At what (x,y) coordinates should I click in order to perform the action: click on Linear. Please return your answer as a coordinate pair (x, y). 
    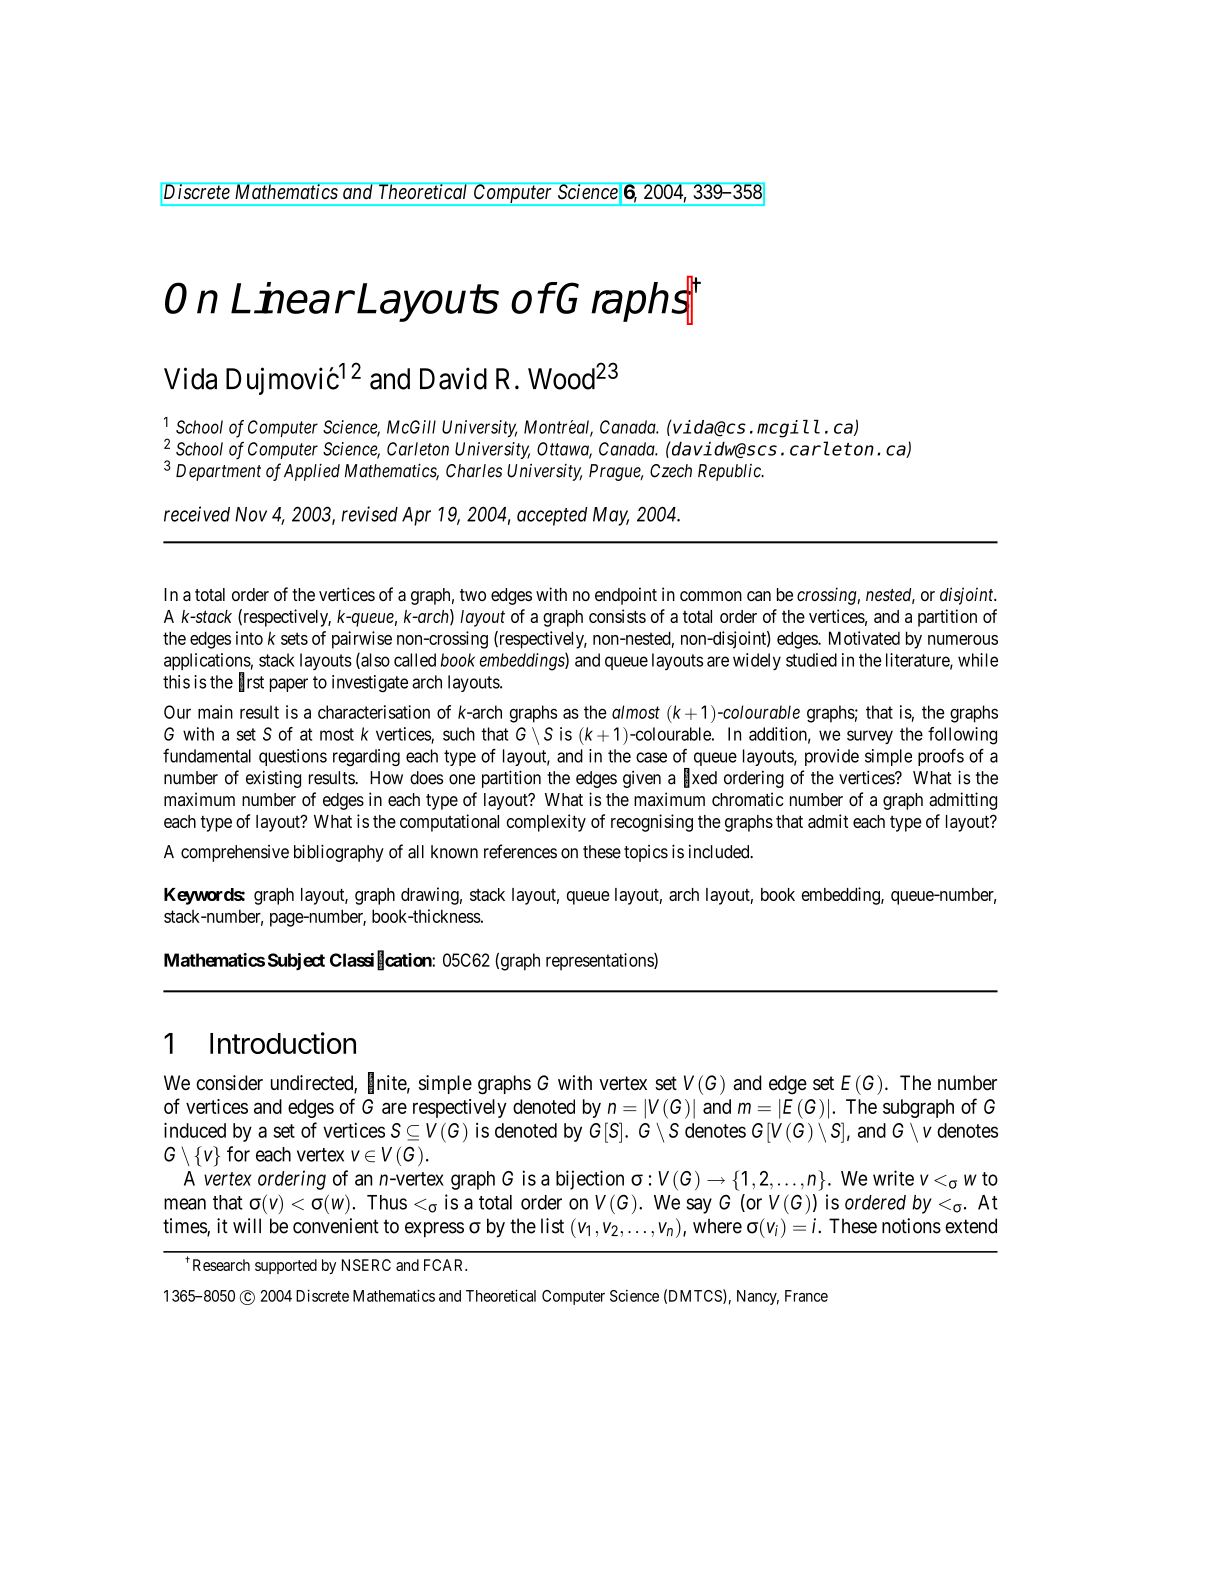
    Looking at the image, I should click on (291, 298).
